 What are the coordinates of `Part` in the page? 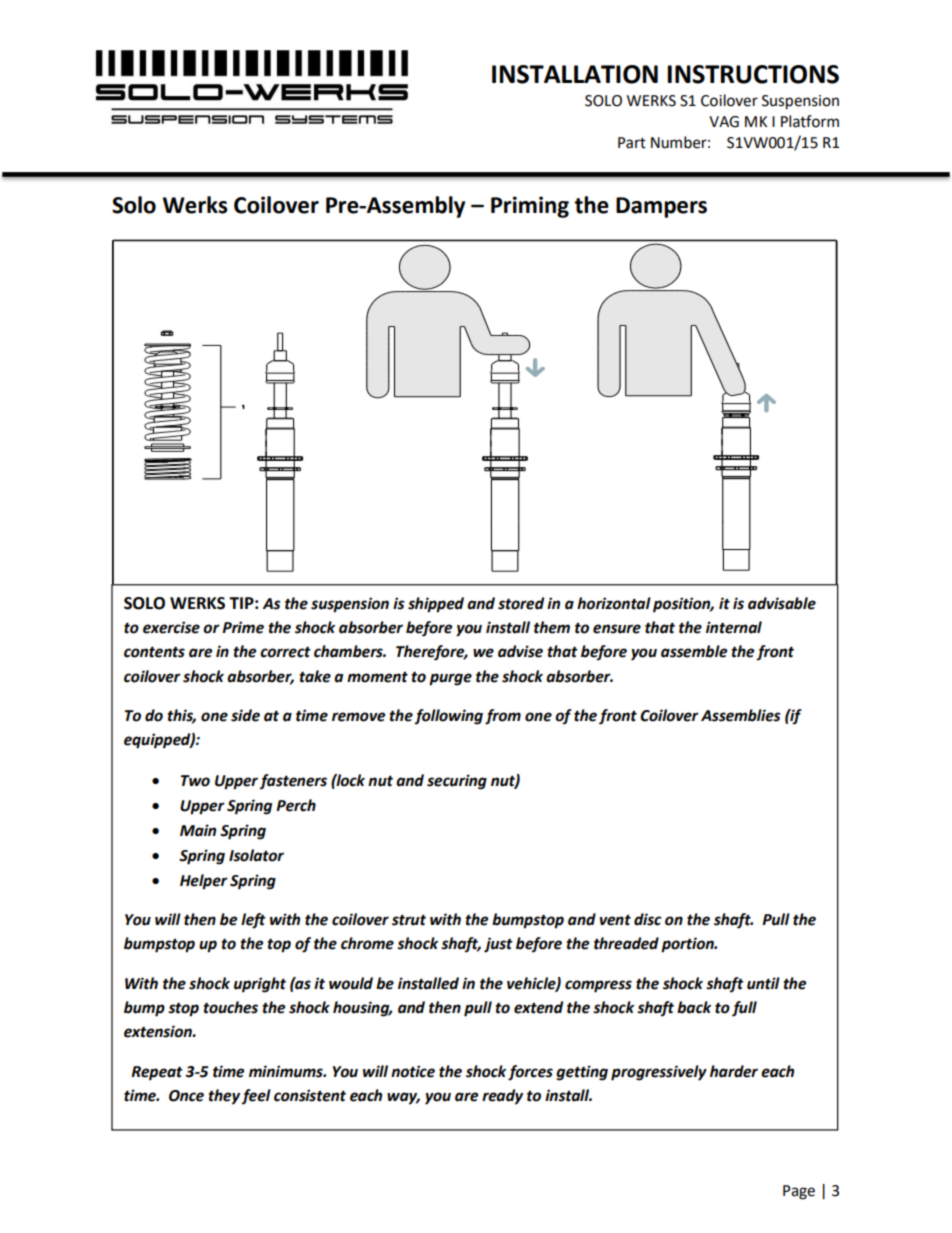 It's located at (632, 143).
